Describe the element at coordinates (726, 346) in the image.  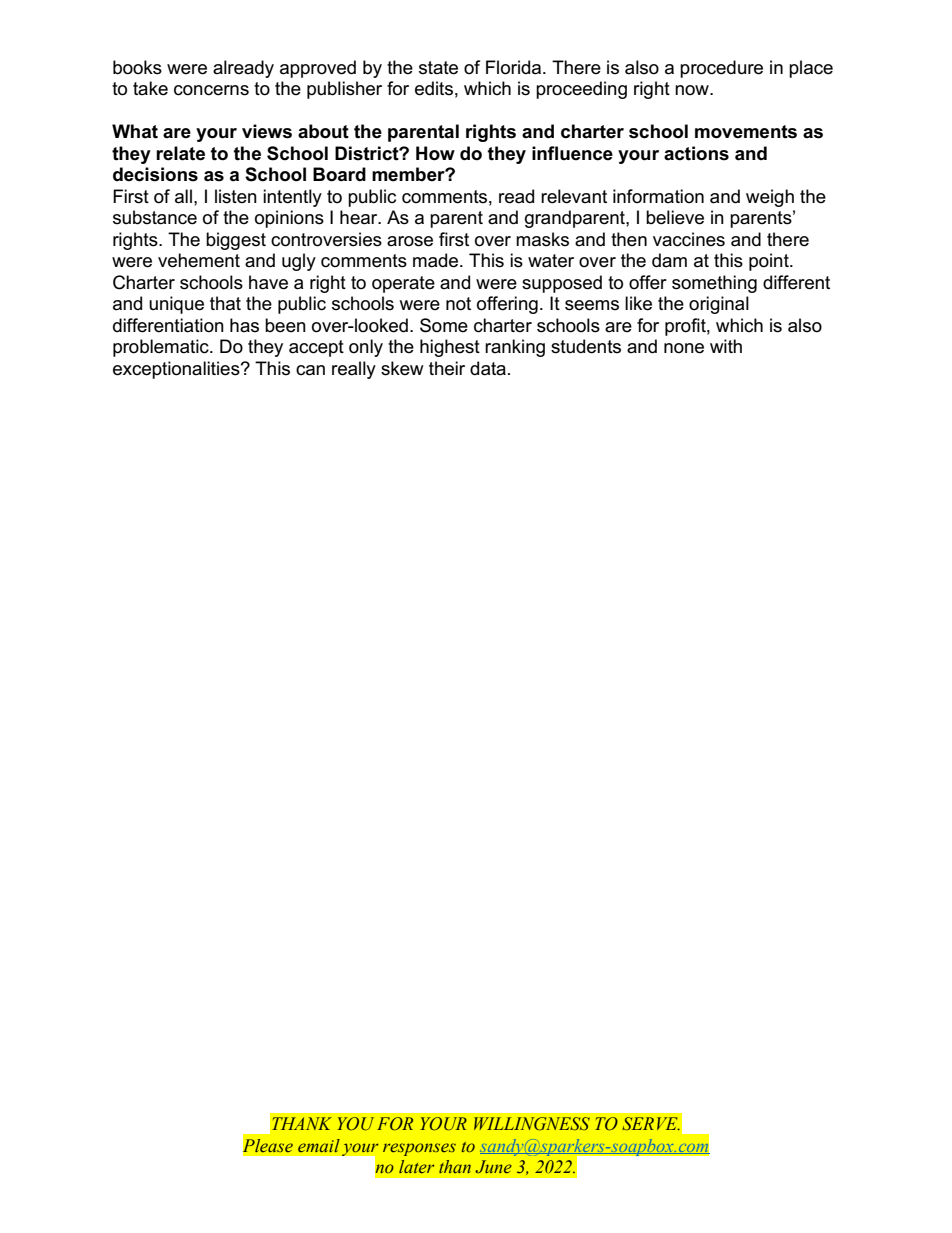
I see `with` at that location.
